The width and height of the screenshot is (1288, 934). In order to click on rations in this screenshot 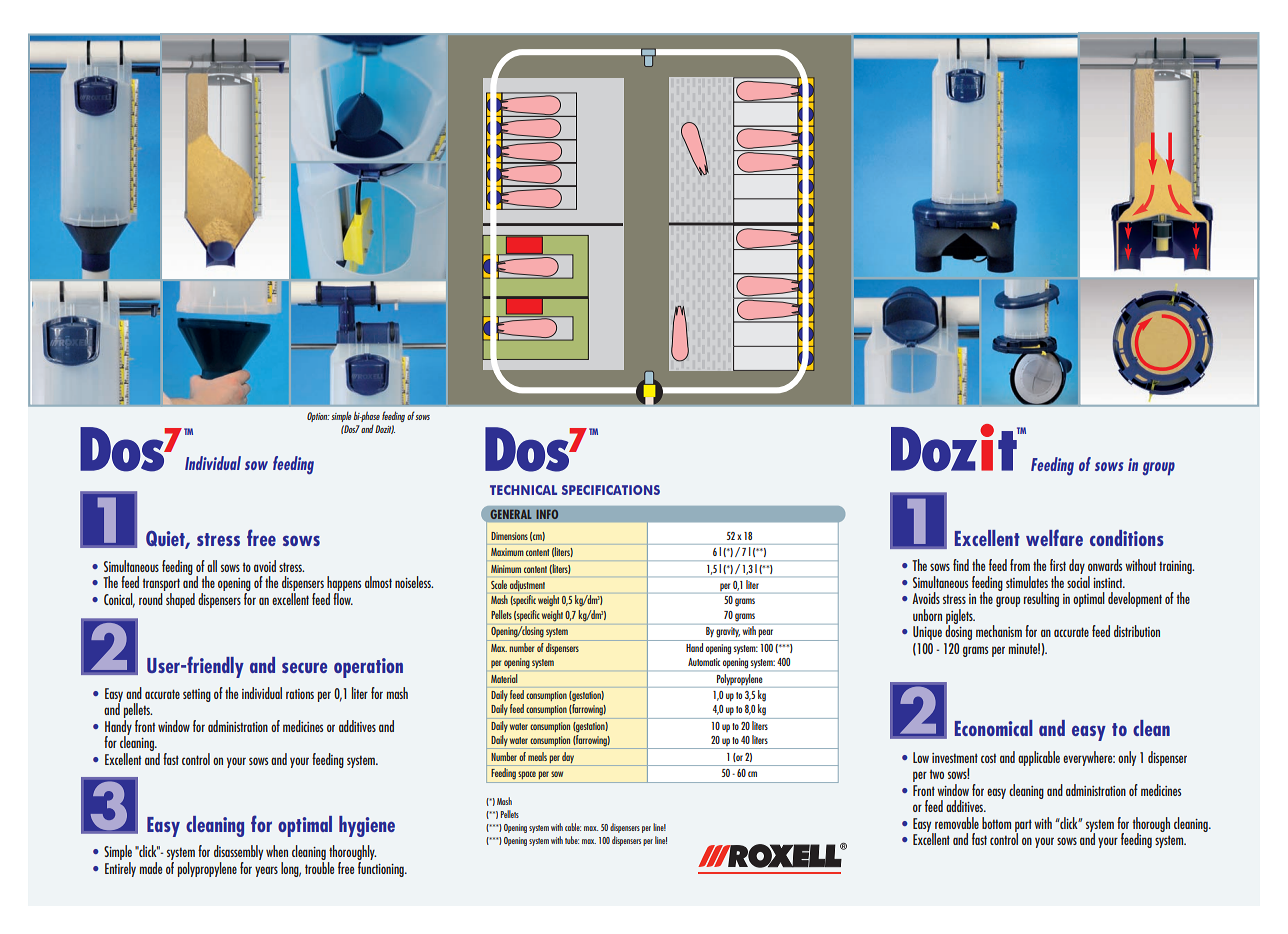, I will do `click(300, 694)`.
